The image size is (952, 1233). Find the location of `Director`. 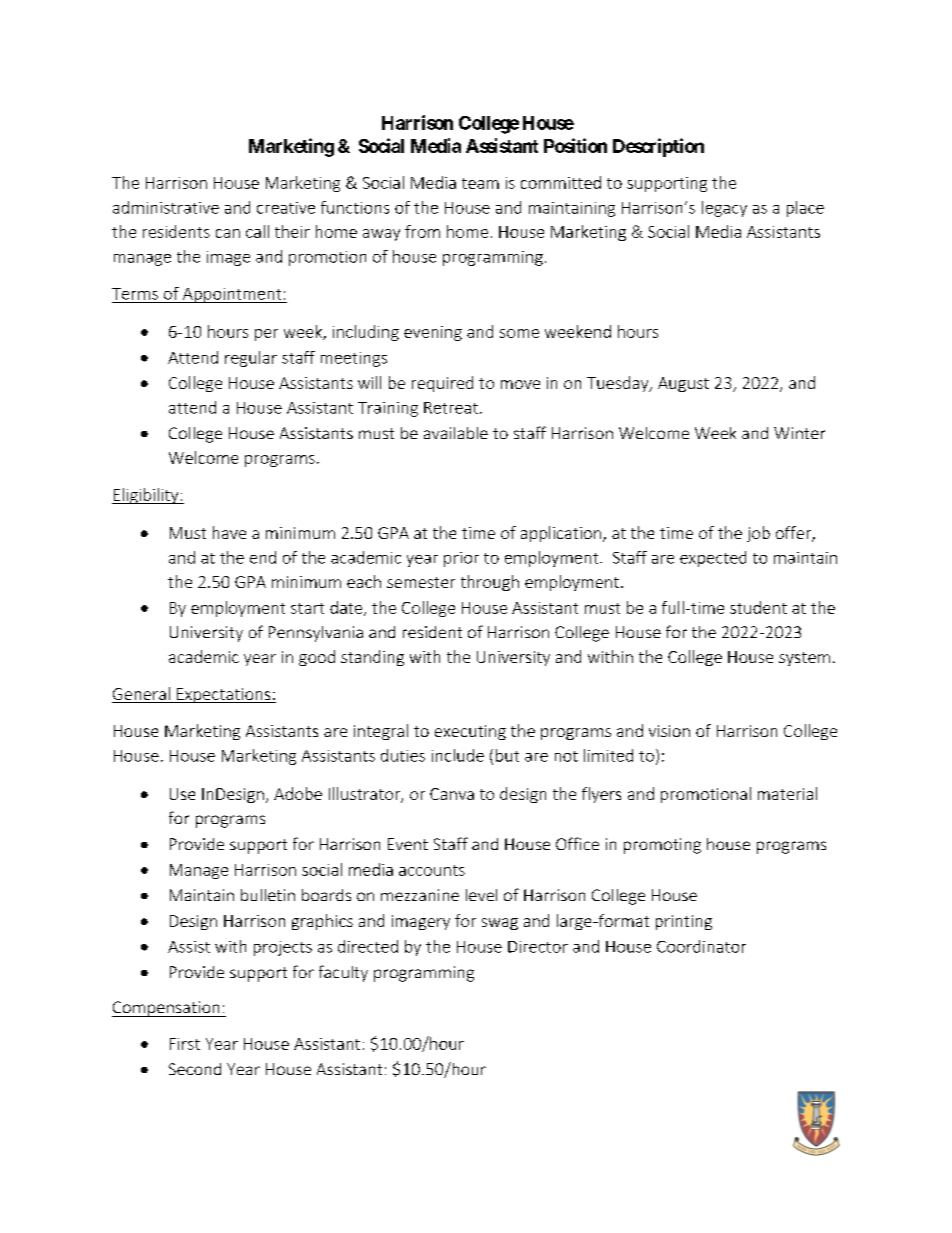

Director is located at coordinates (538, 947).
